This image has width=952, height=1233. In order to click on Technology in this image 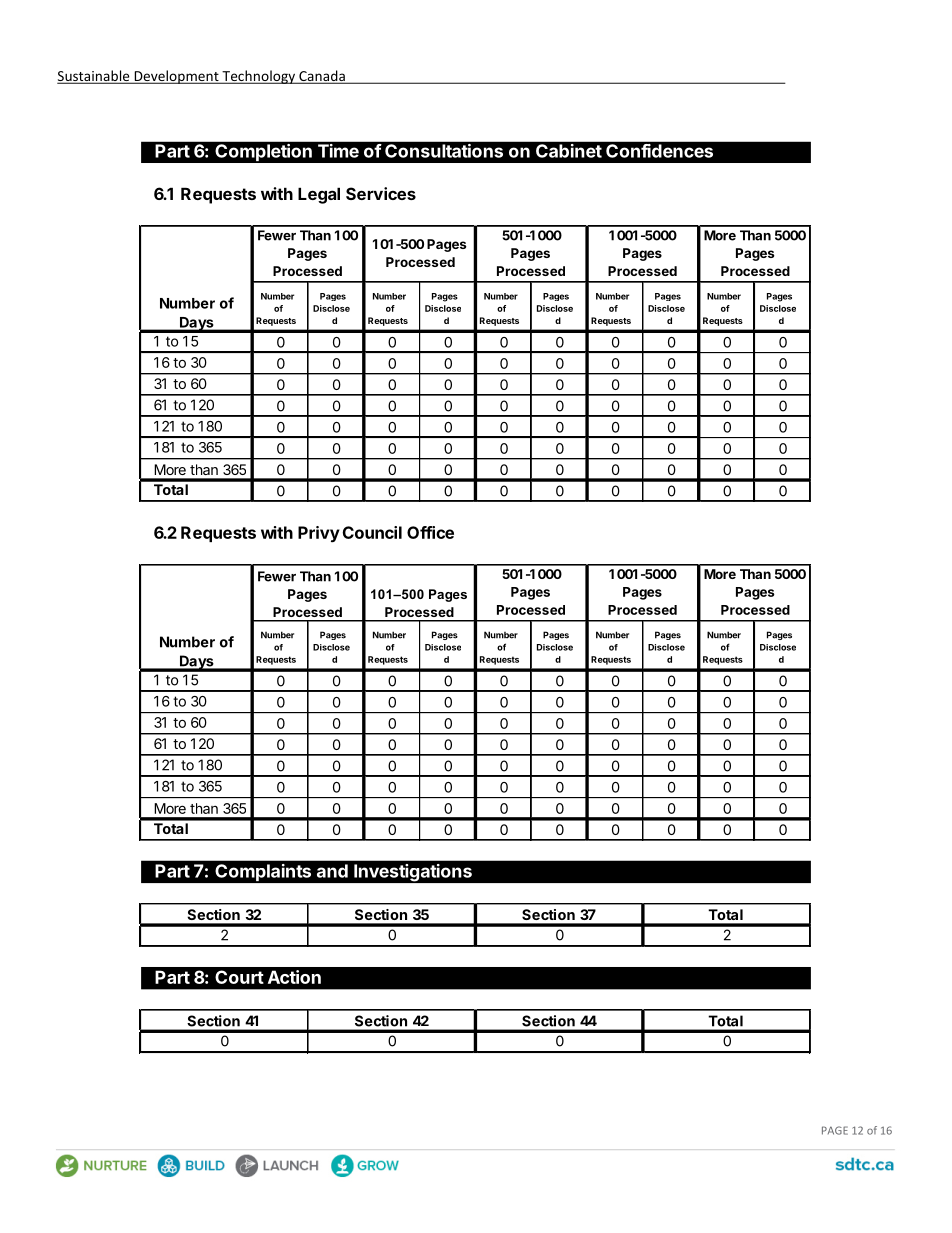, I will do `click(258, 77)`.
